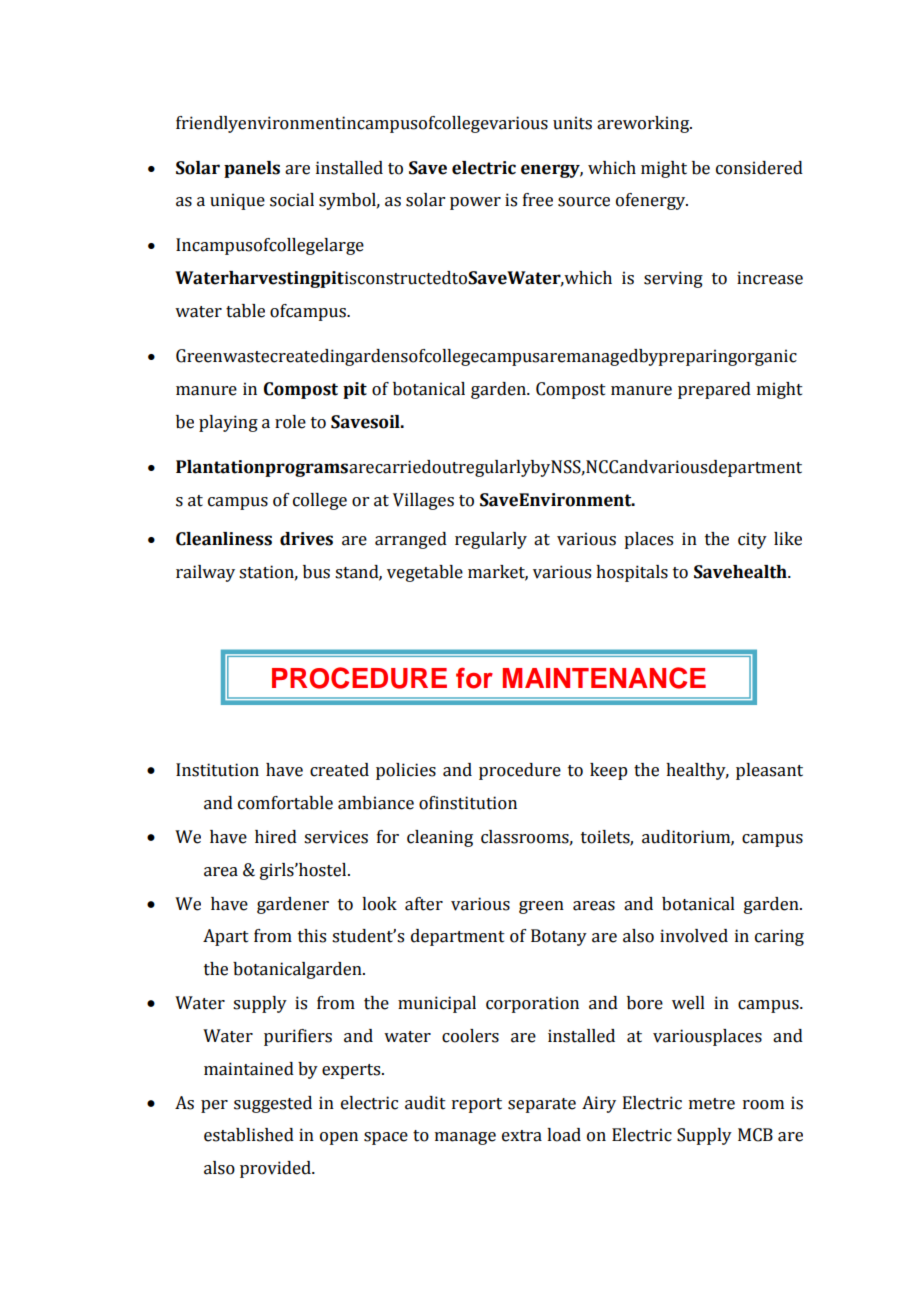  Describe the element at coordinates (249, 1135) in the page. I see `established` at that location.
